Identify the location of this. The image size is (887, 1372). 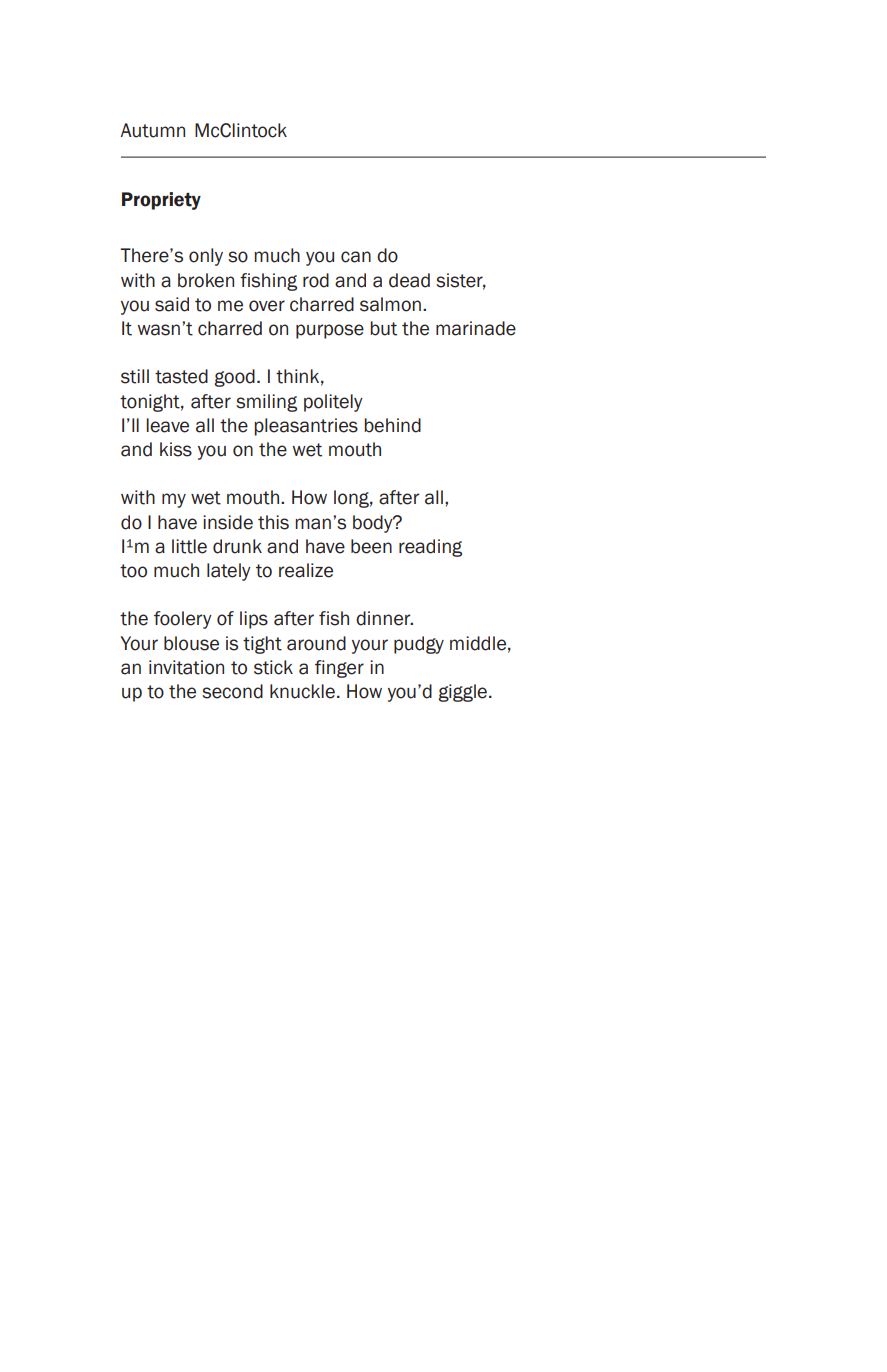
(273, 522).
